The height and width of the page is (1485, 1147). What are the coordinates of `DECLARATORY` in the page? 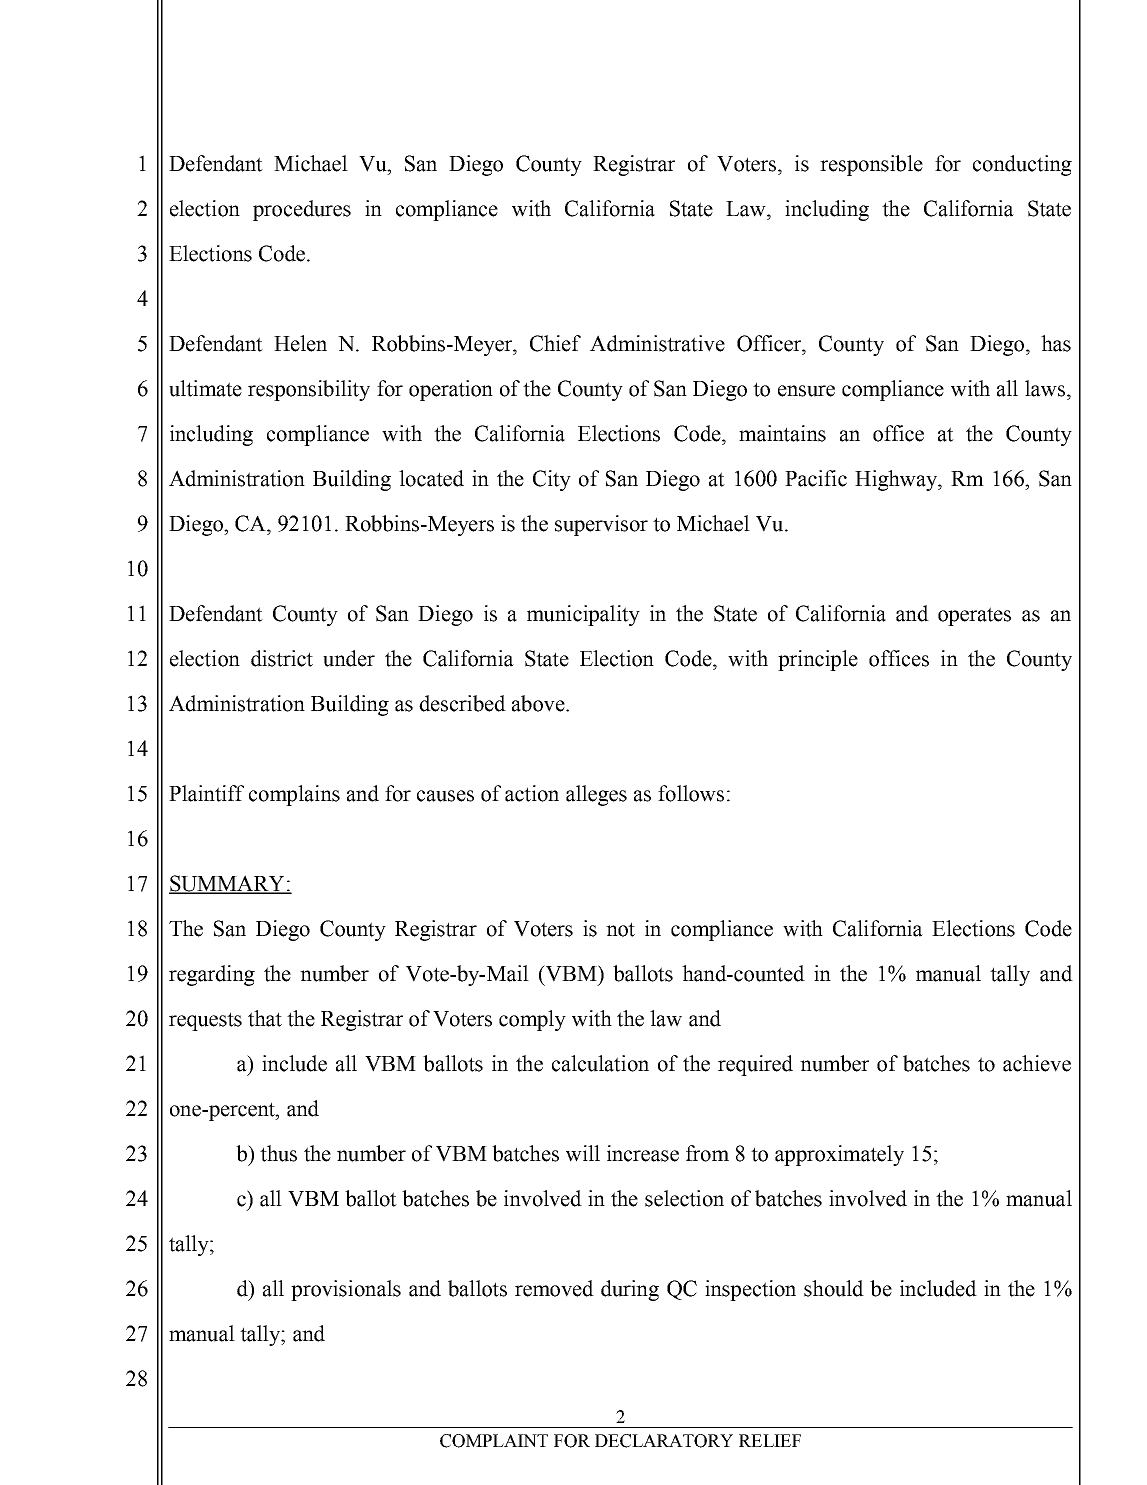 It's located at (664, 1441).
